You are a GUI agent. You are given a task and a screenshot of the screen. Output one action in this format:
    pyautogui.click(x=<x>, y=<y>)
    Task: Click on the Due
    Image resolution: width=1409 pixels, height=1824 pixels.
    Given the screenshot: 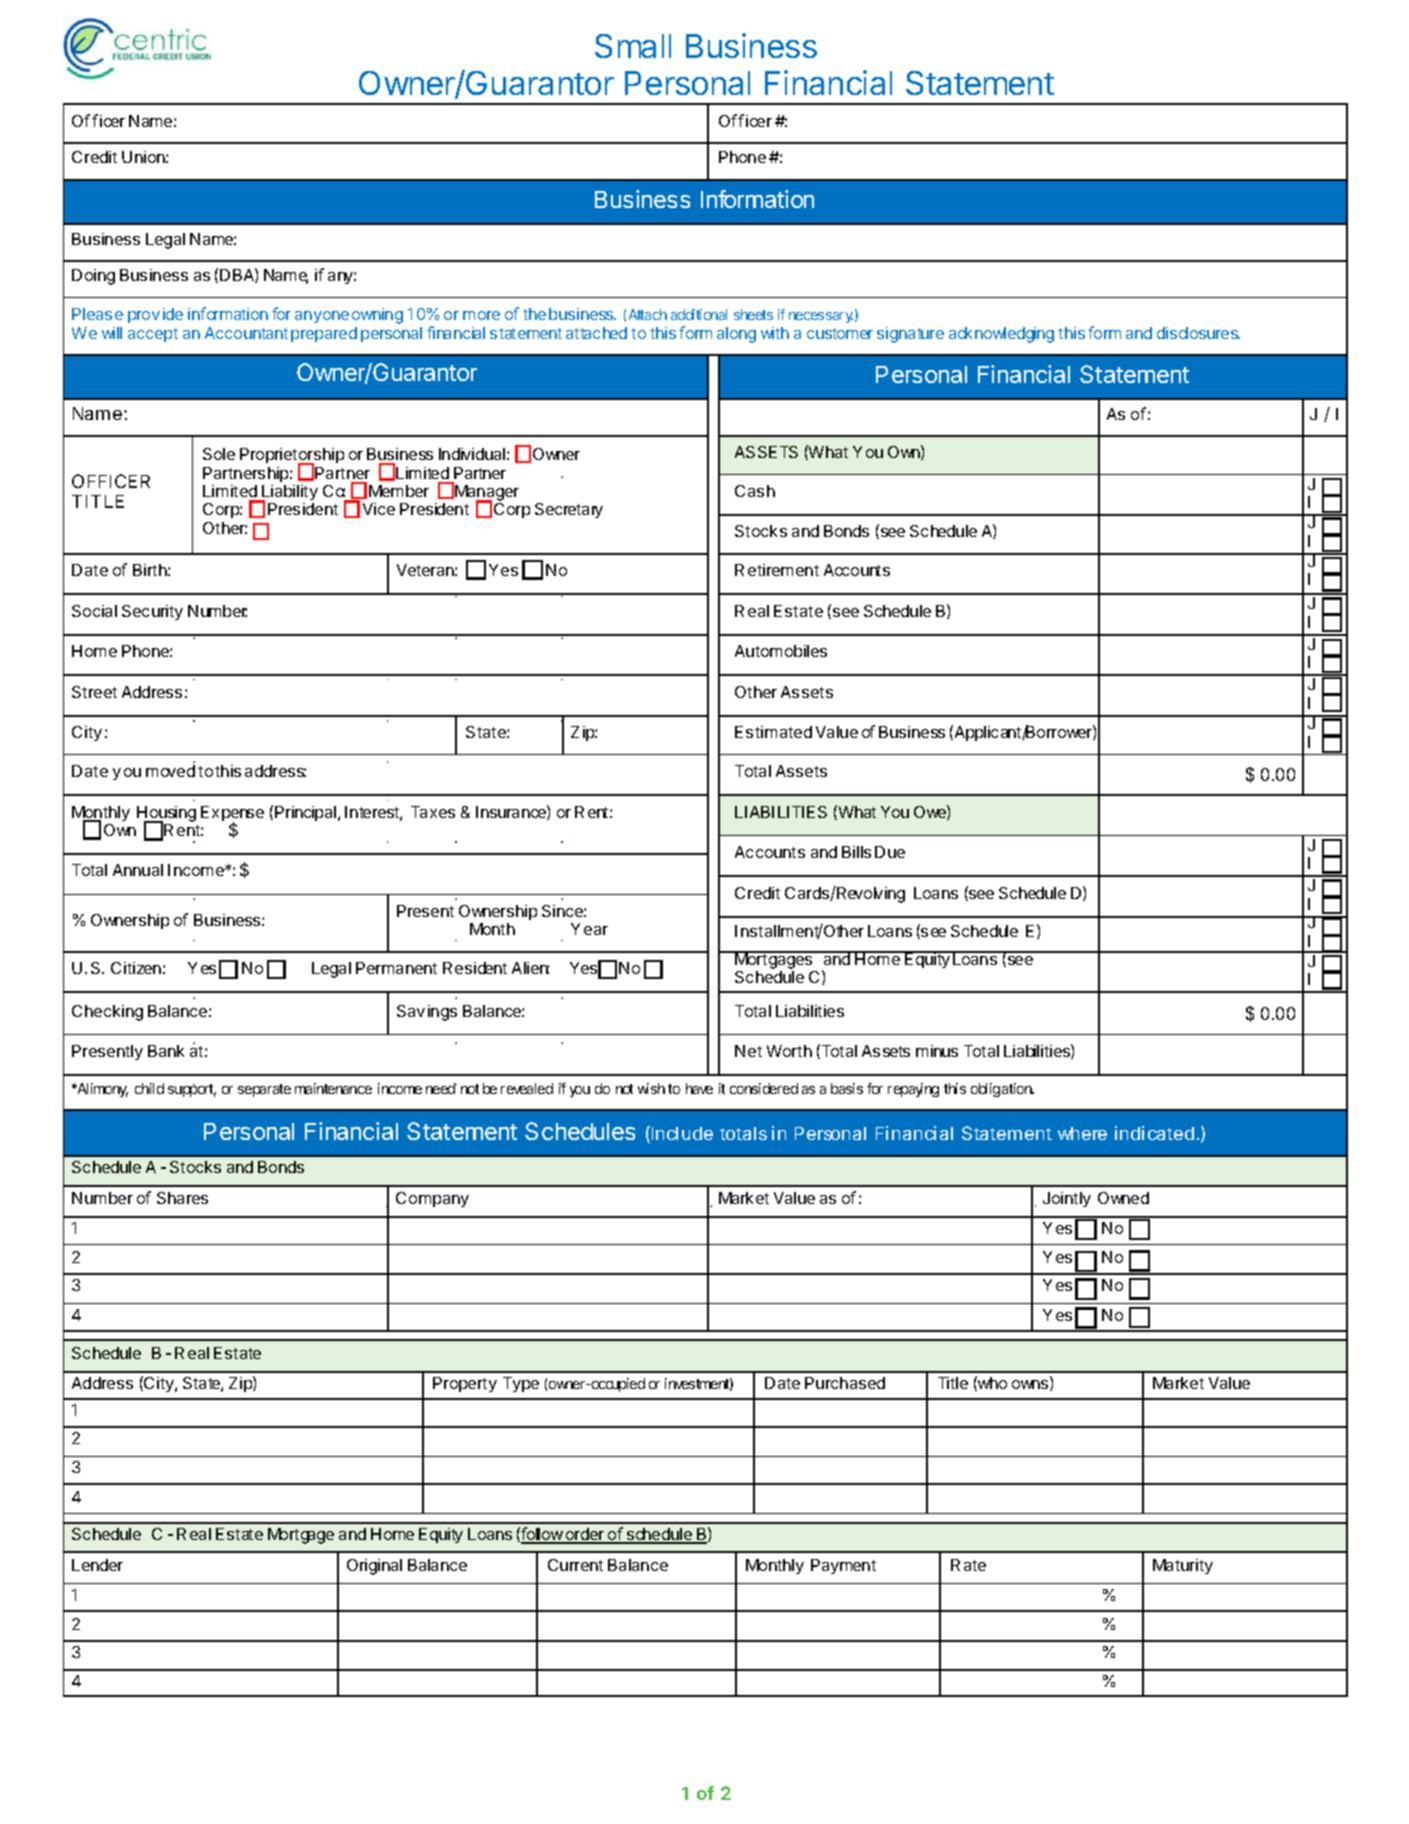 What is the action you would take?
    pyautogui.click(x=890, y=852)
